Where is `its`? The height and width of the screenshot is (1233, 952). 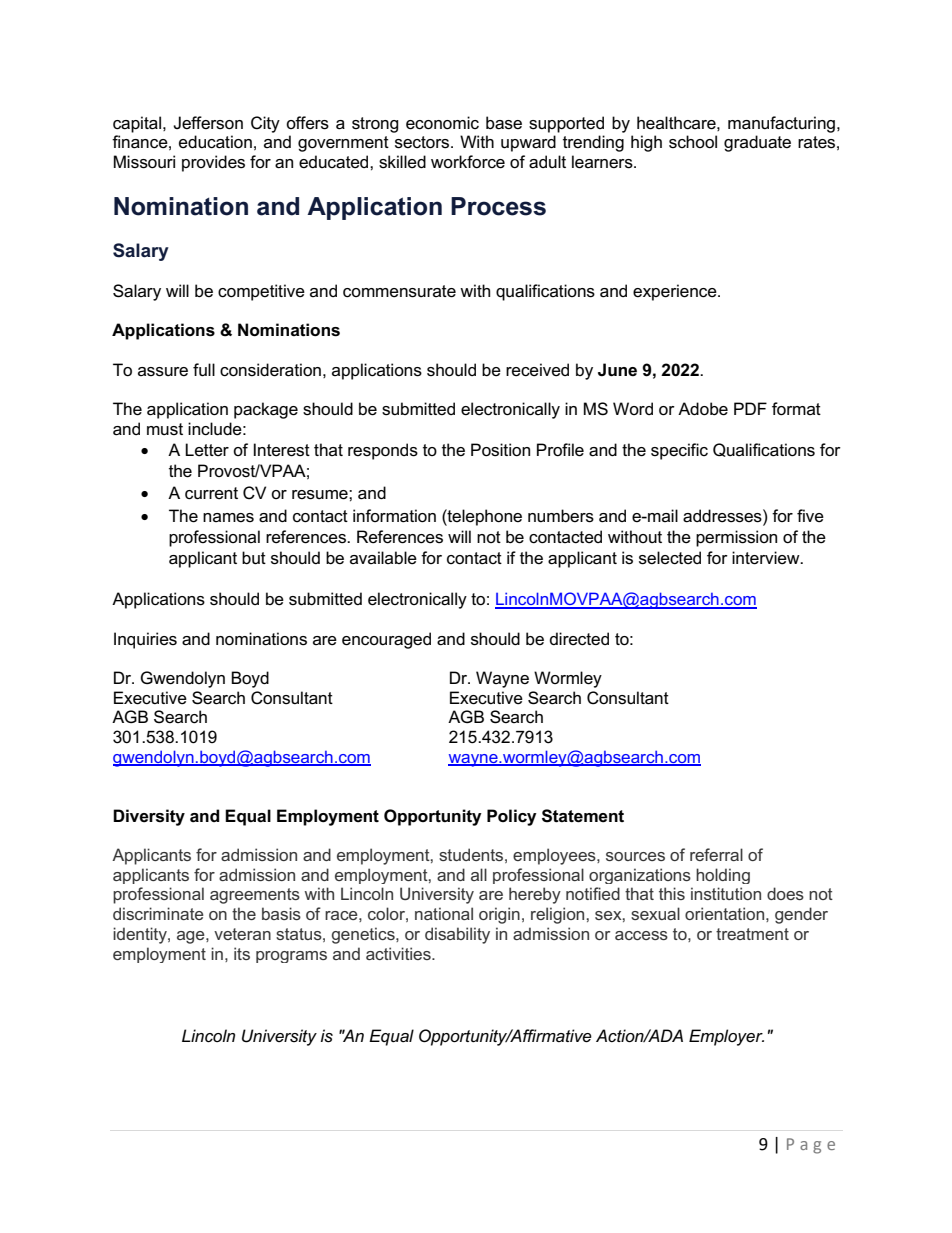
its is located at coordinates (242, 953).
